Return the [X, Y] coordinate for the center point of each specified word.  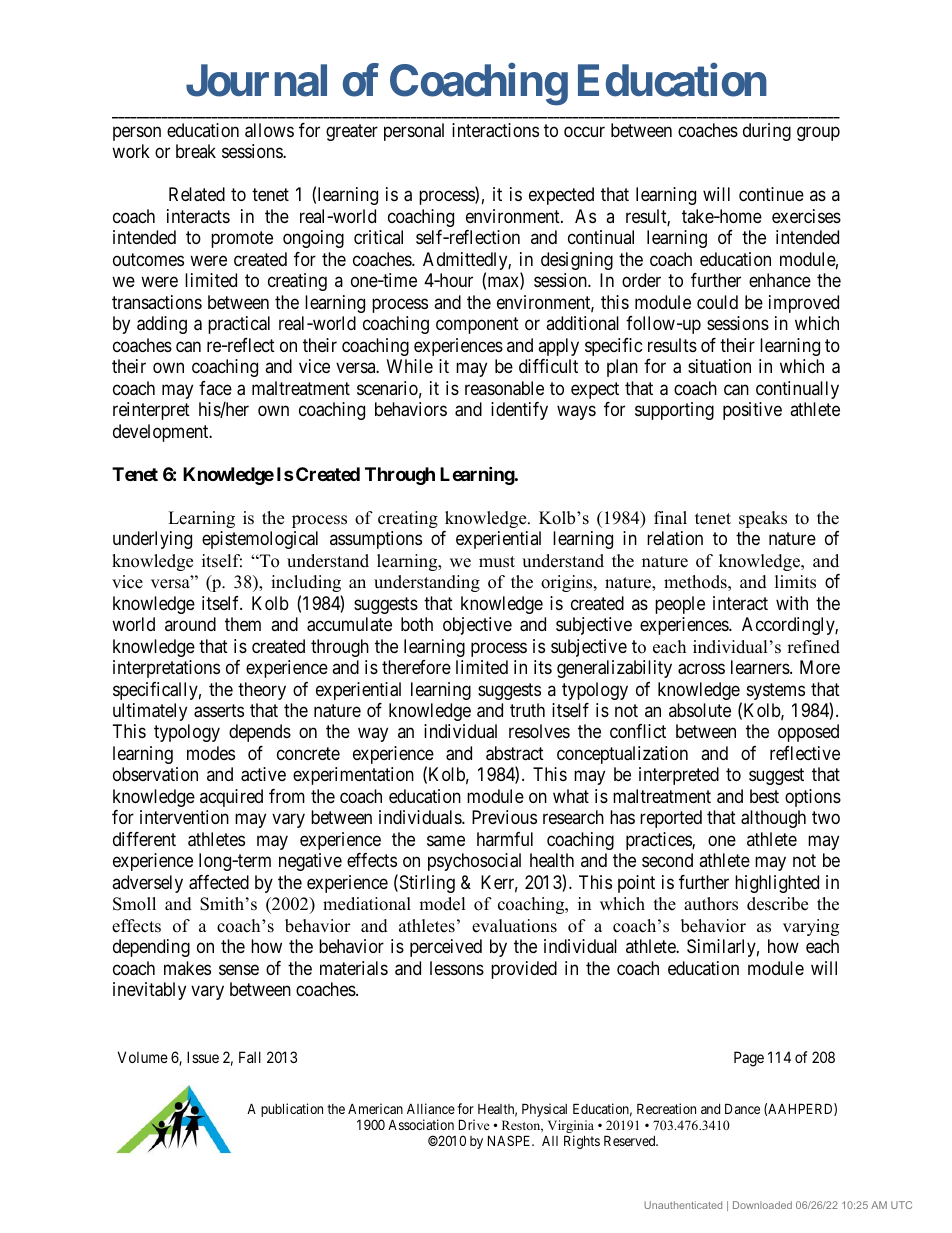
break [196, 151]
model [442, 904]
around [190, 624]
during [767, 132]
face [215, 388]
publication [292, 1110]
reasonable [504, 388]
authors [711, 904]
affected [219, 882]
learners [761, 667]
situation [719, 366]
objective [477, 626]
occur [584, 131]
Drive [474, 1124]
